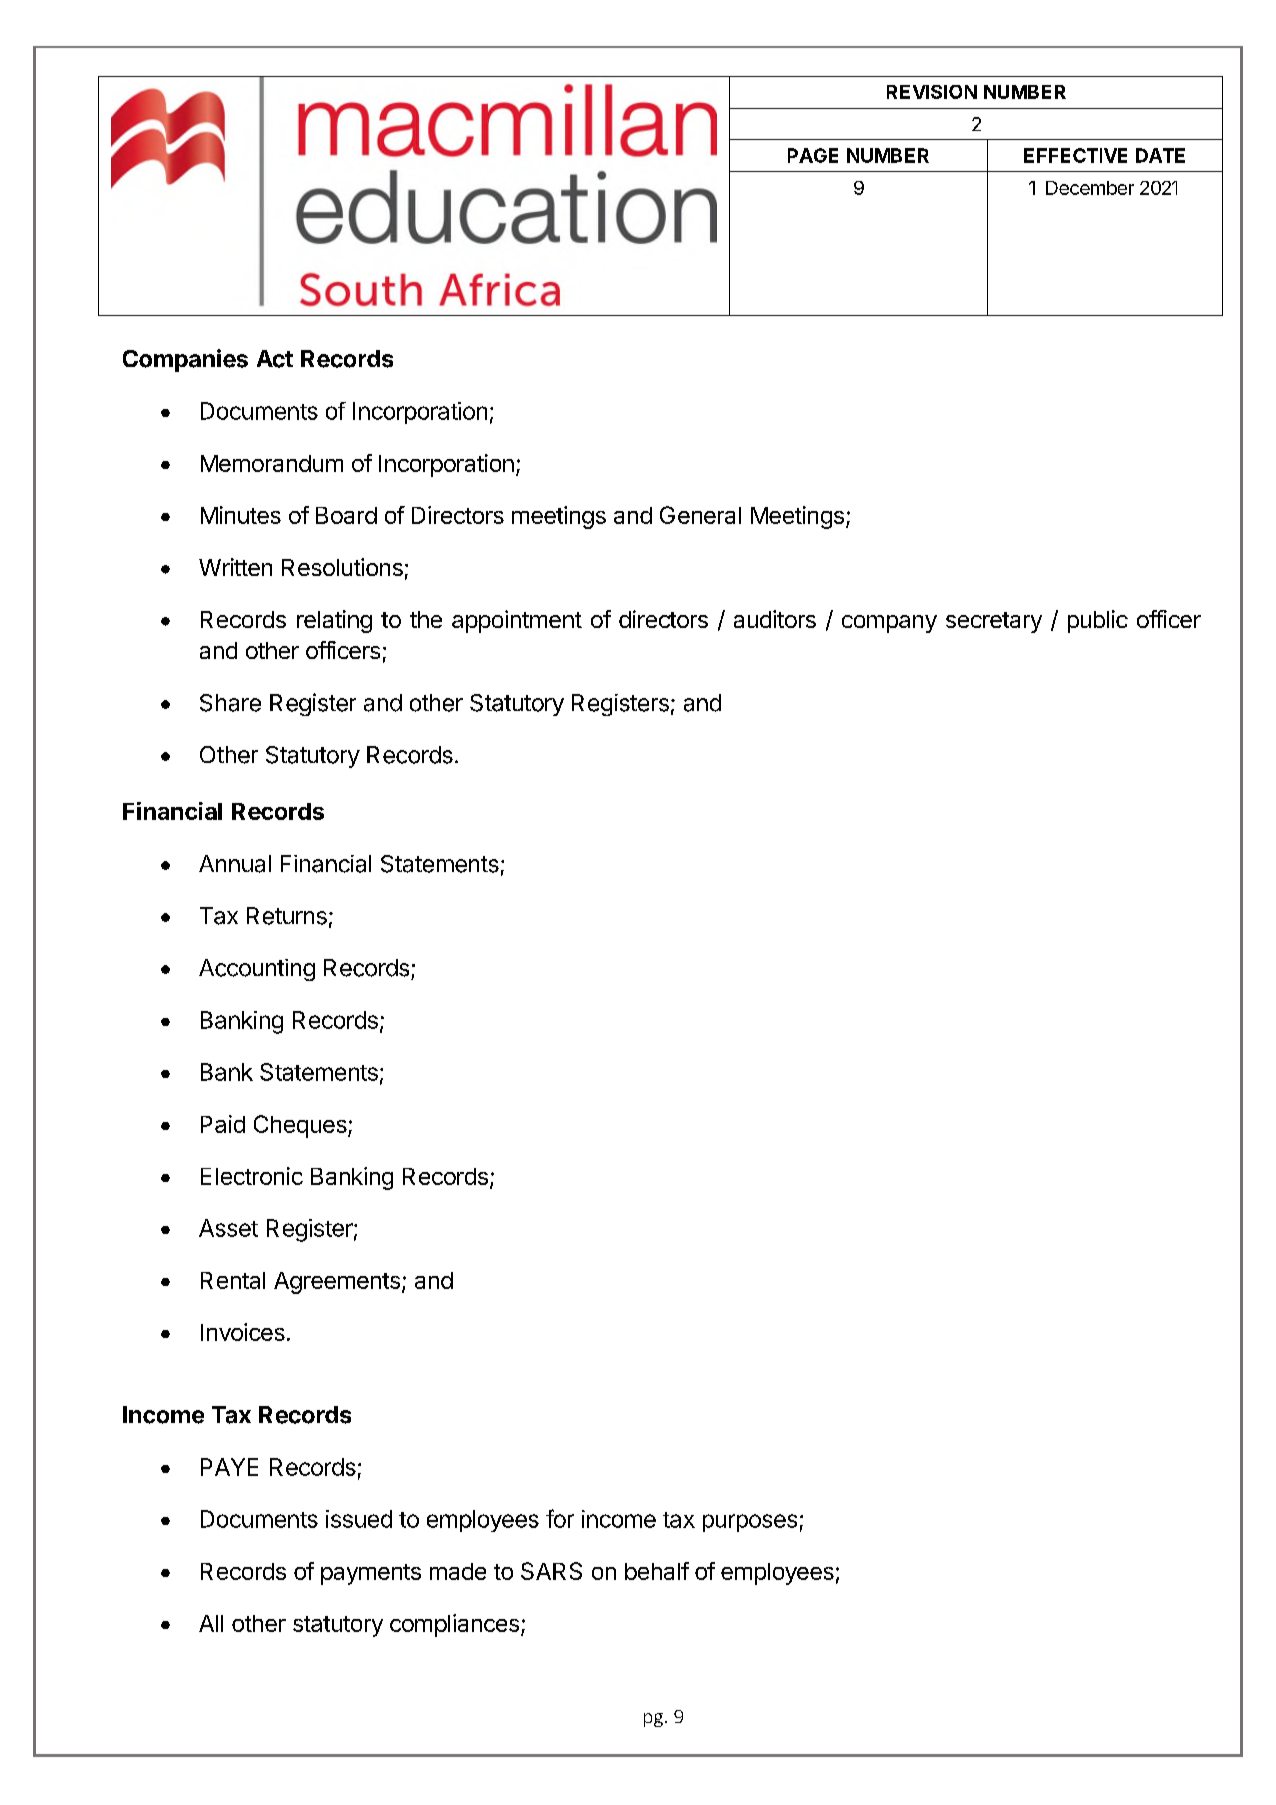 The height and width of the page is (1805, 1276). I want to click on Act, so click(275, 359).
